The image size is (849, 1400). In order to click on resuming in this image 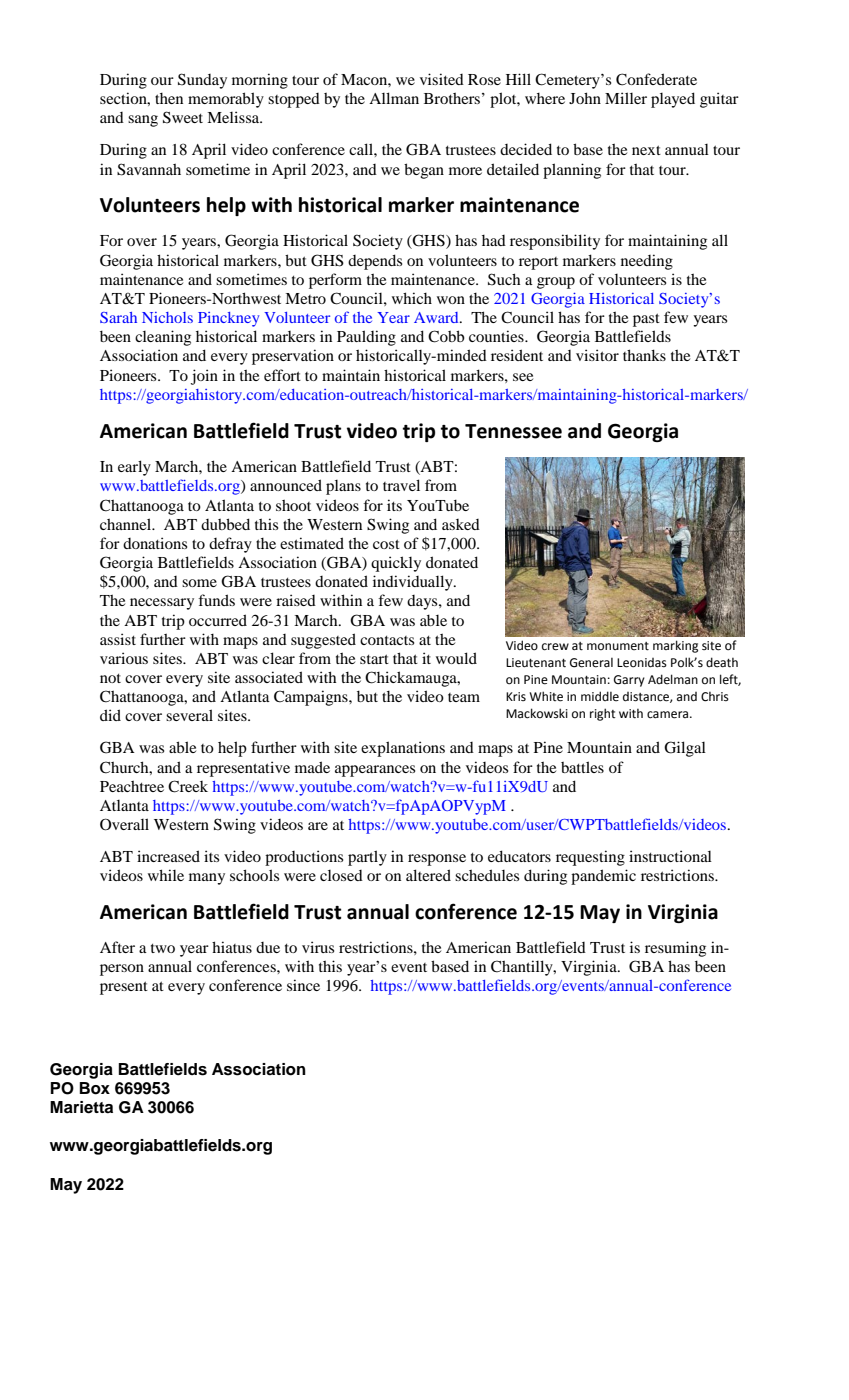, I will do `click(675, 949)`.
